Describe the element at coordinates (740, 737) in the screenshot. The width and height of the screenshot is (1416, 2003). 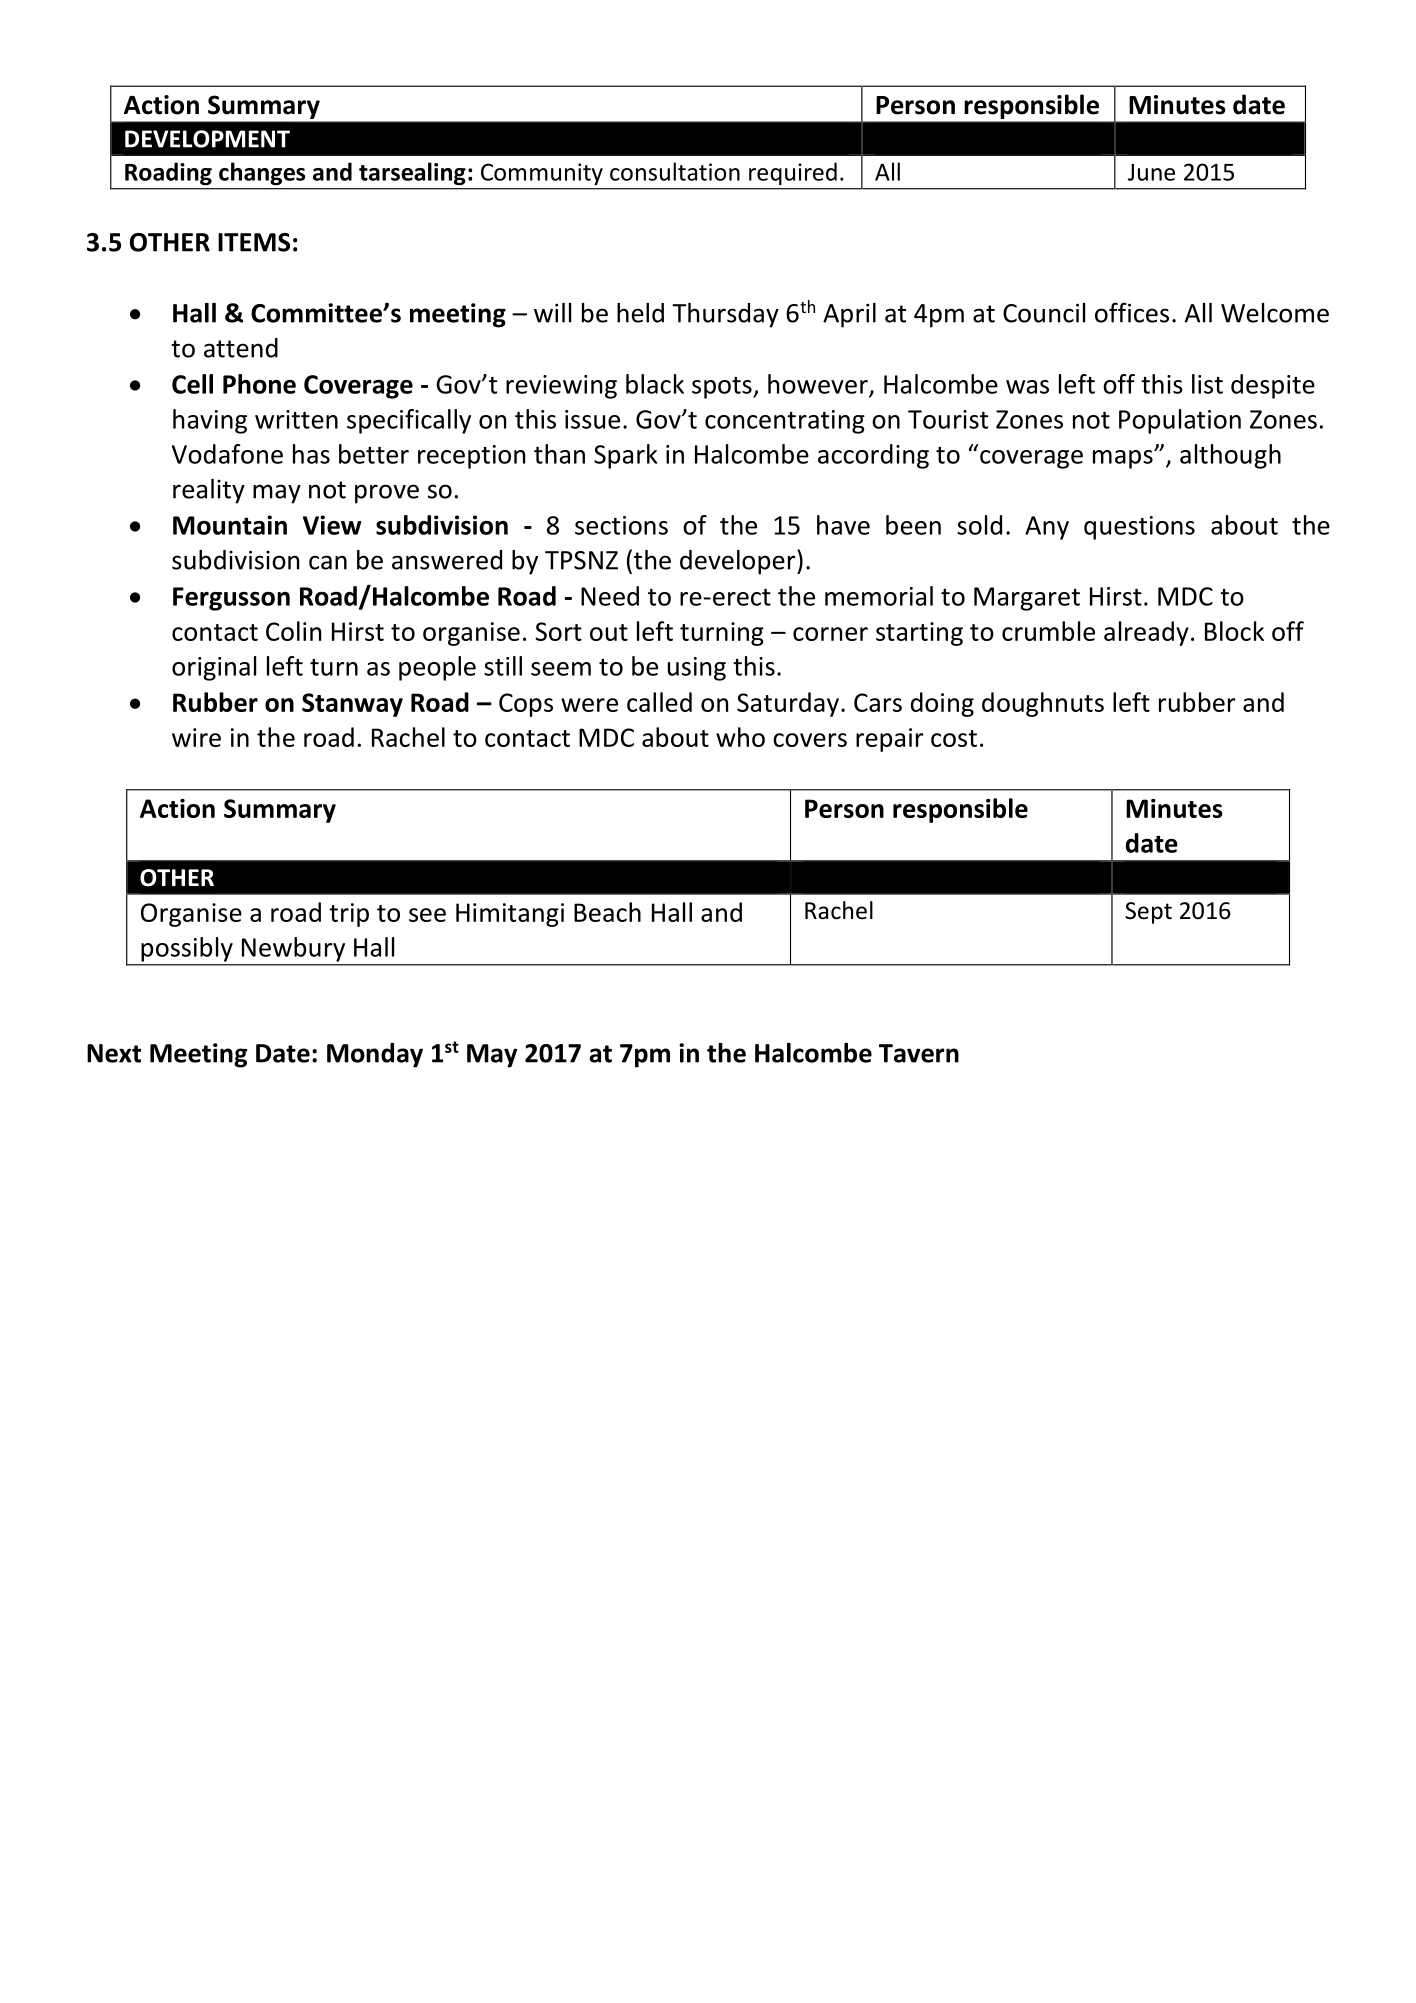
I see `who` at that location.
